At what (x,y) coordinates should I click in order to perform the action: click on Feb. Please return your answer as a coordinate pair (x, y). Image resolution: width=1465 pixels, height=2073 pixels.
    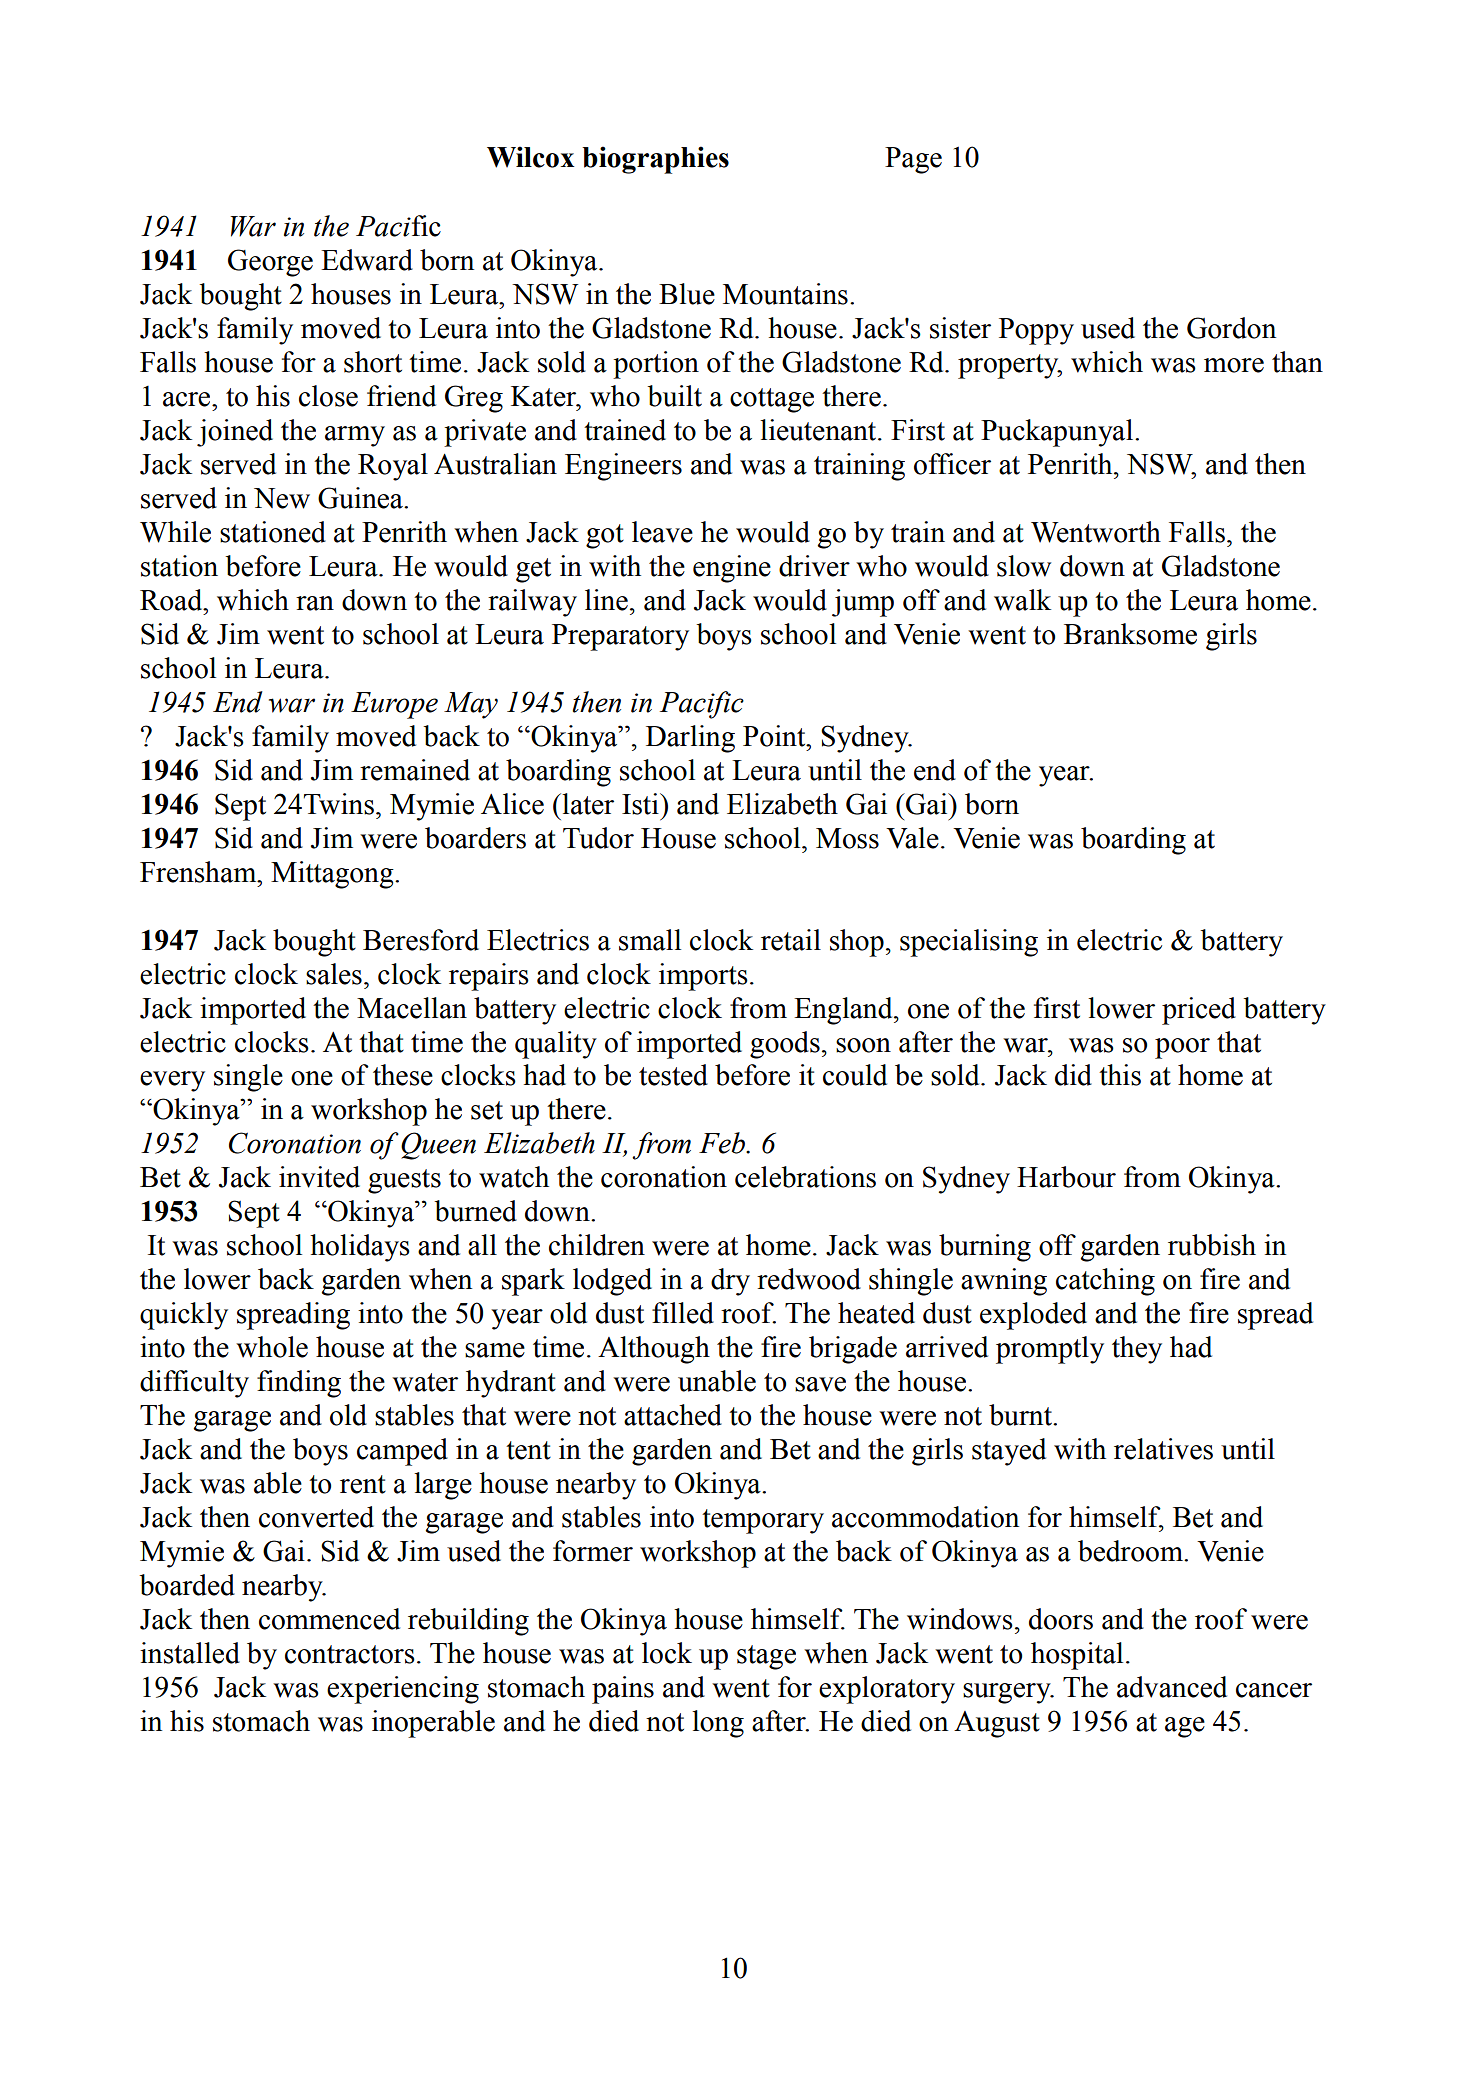
    Looking at the image, I should click on (723, 1143).
